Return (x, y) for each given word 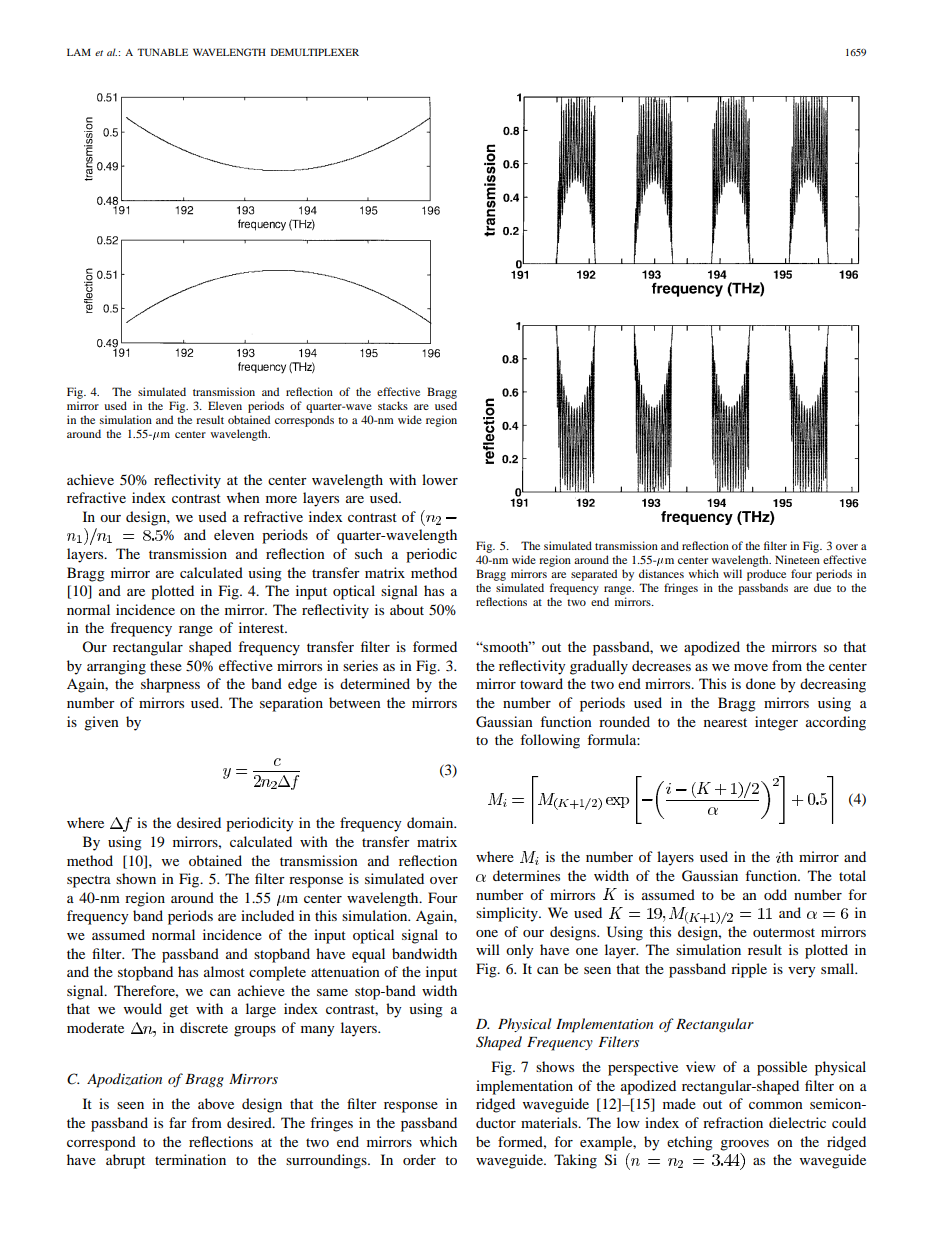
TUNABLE (162, 52)
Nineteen (797, 559)
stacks (393, 405)
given (101, 723)
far (178, 1122)
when (243, 497)
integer (776, 723)
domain (431, 822)
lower (440, 479)
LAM (79, 52)
